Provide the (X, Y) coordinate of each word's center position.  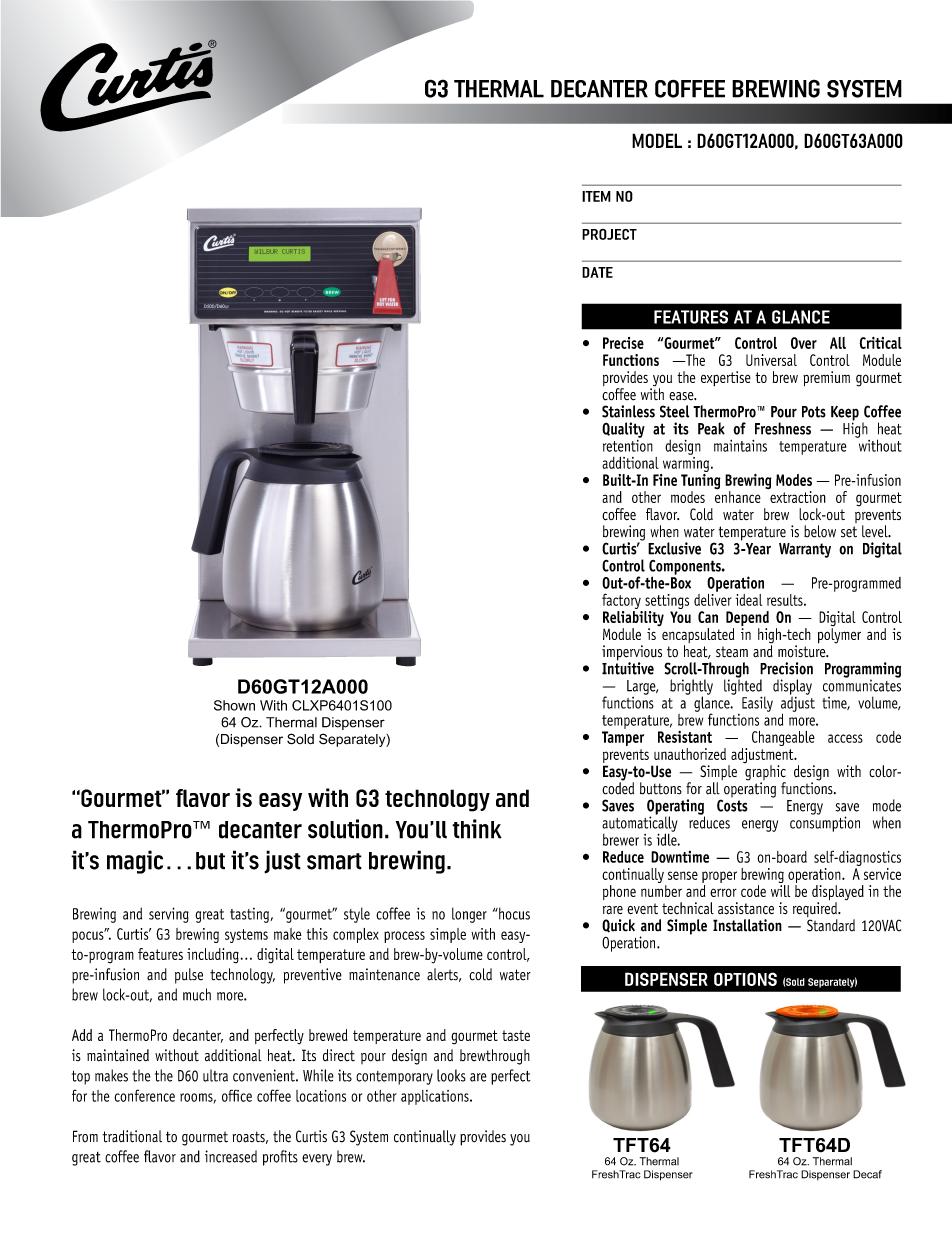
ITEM (596, 196)
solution (345, 829)
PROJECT (609, 234)
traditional (132, 1136)
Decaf (867, 1174)
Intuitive (628, 667)
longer (469, 915)
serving (169, 915)
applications (436, 1097)
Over (804, 343)
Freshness (783, 428)
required (816, 911)
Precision (786, 668)
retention (628, 444)
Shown (234, 705)
